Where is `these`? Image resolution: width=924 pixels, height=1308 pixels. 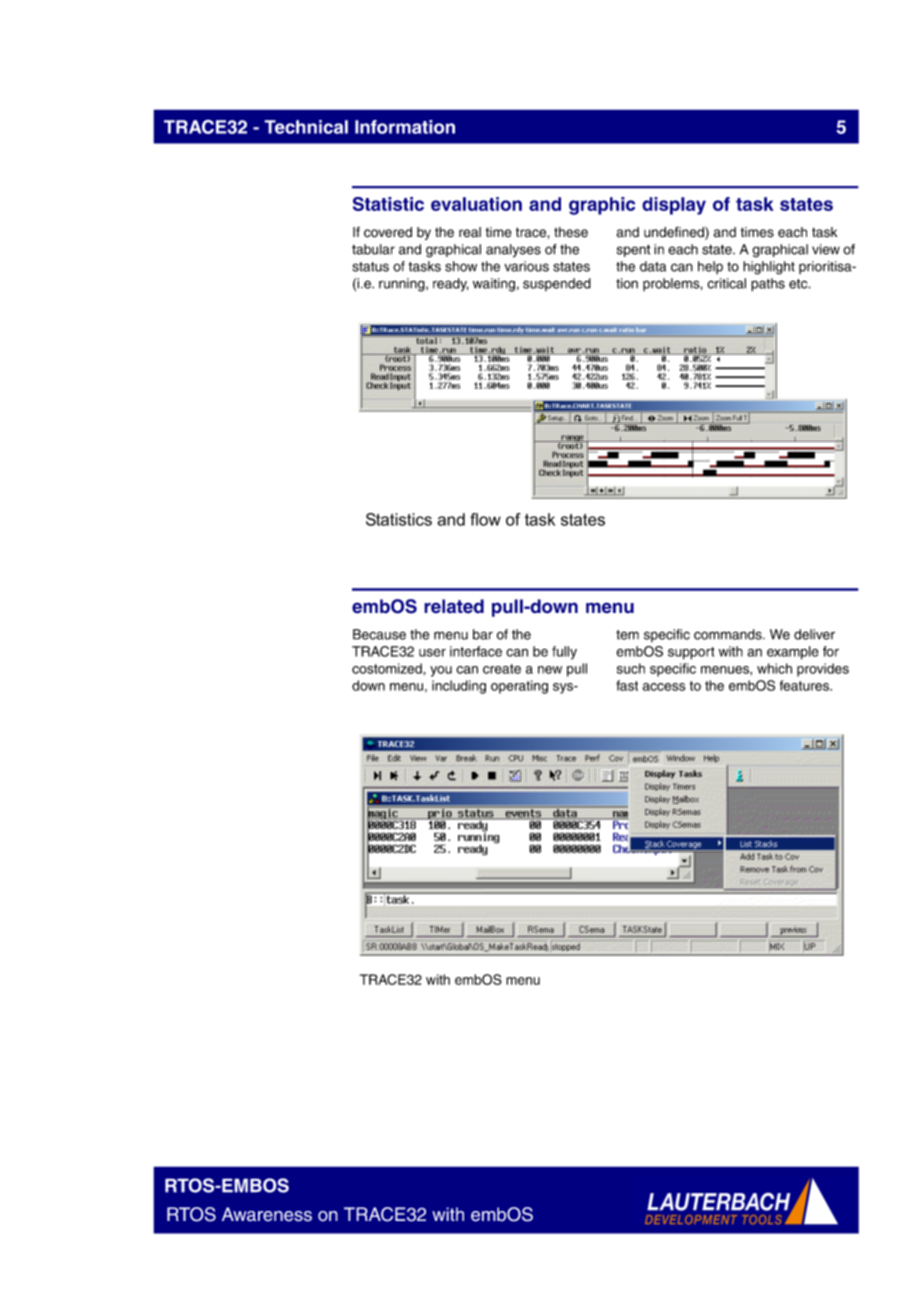 these is located at coordinates (571, 232).
